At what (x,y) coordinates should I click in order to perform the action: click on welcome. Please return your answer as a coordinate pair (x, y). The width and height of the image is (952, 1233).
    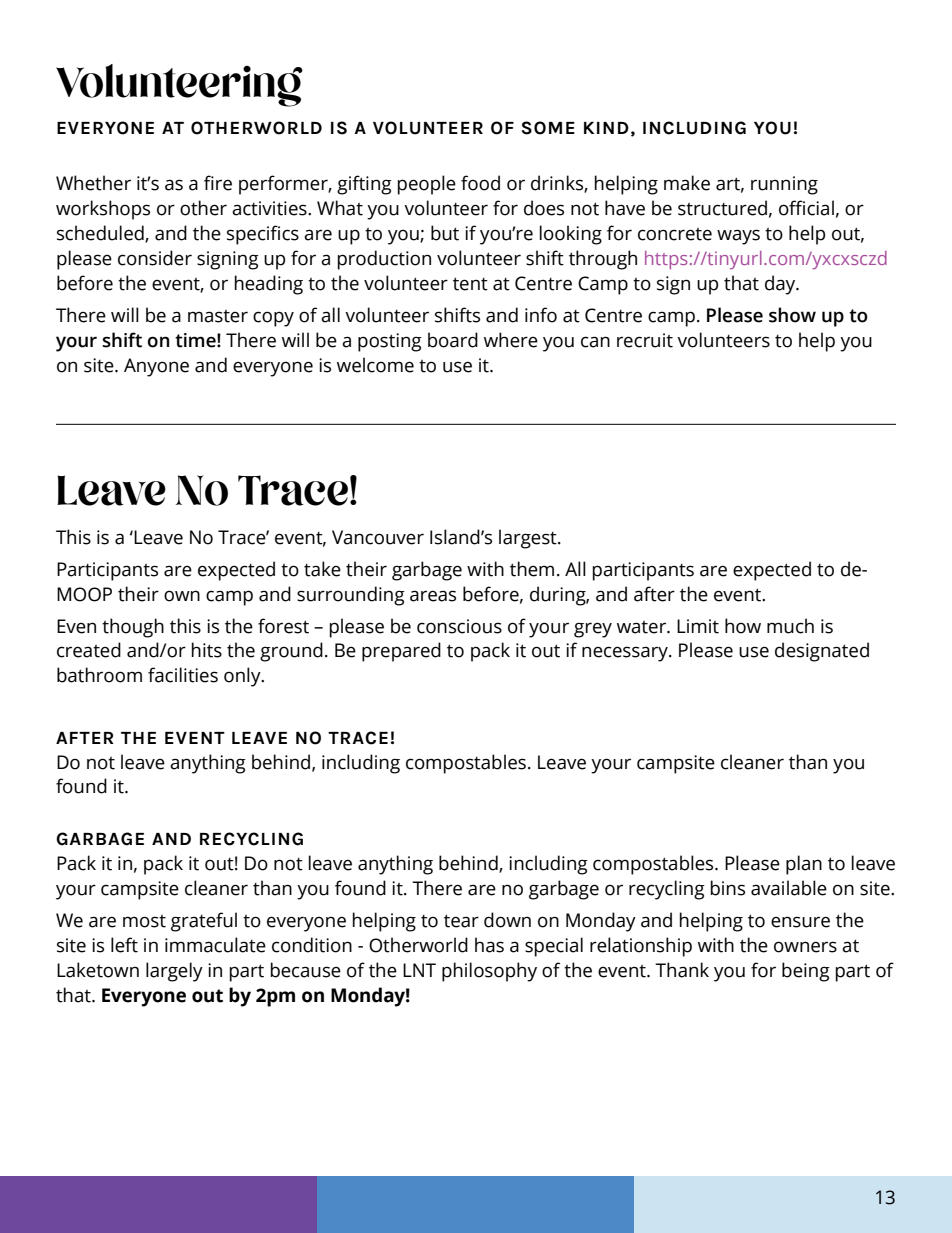
    Looking at the image, I should click on (375, 365).
